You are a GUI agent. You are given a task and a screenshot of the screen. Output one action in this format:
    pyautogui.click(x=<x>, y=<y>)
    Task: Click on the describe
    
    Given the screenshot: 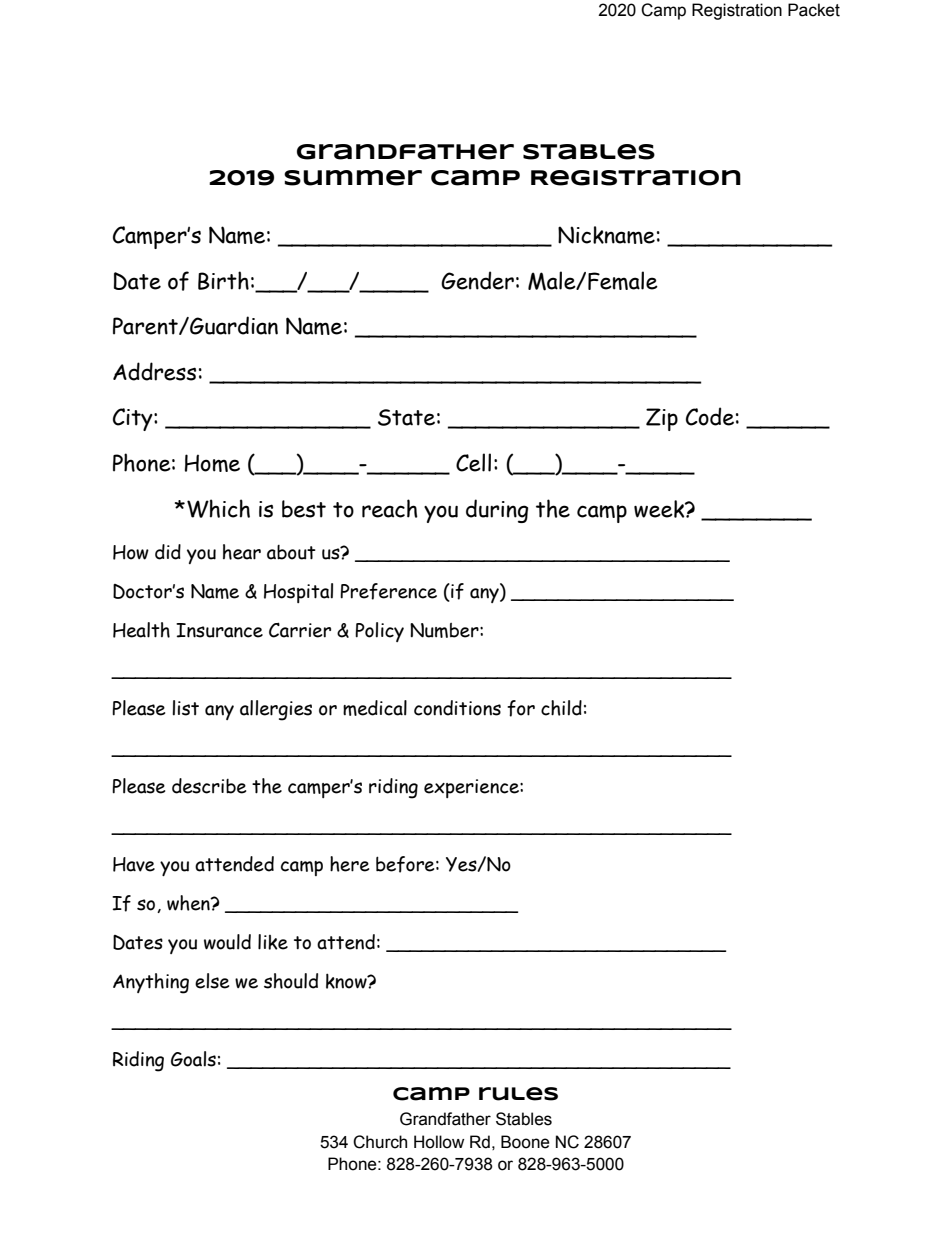 What is the action you would take?
    pyautogui.click(x=209, y=786)
